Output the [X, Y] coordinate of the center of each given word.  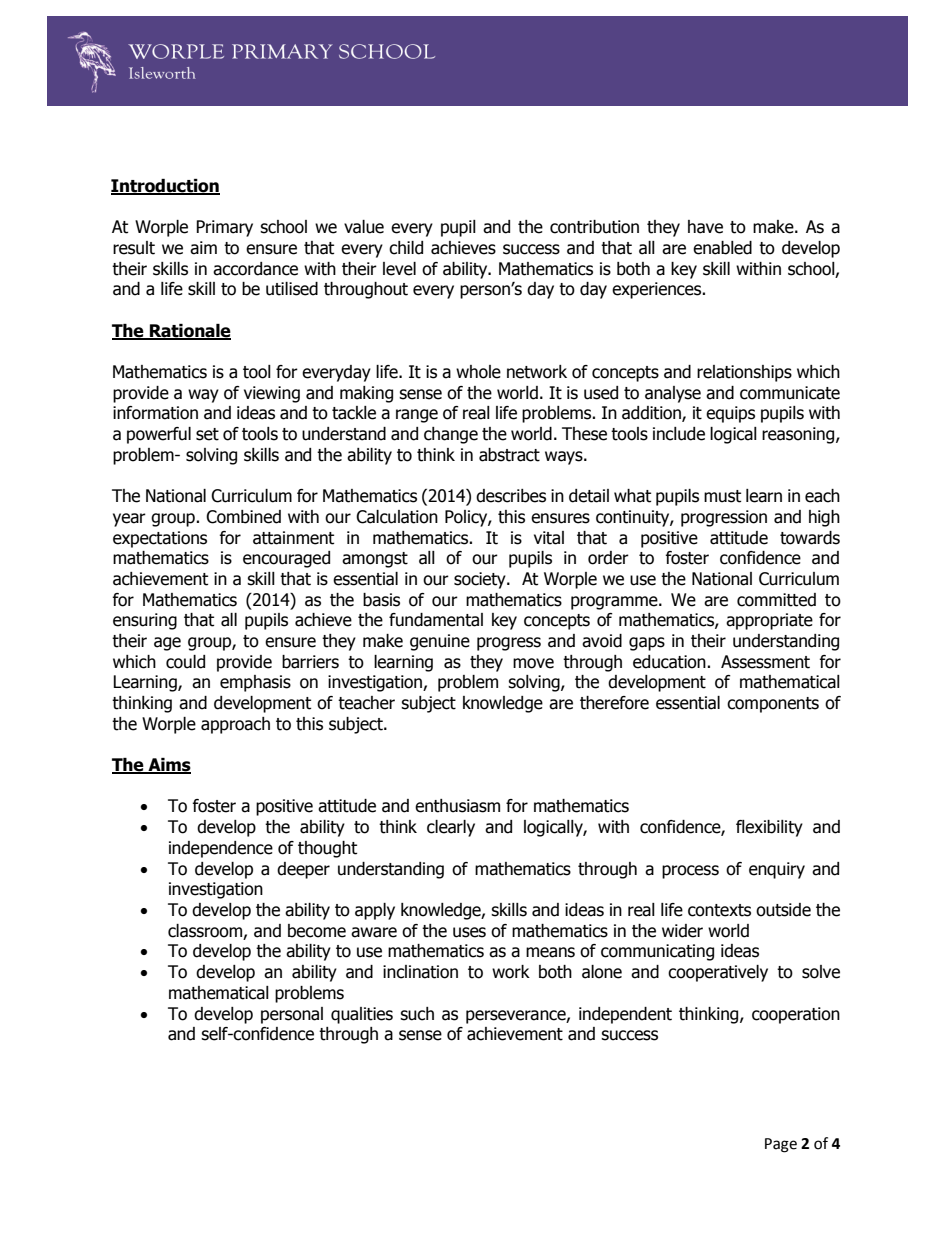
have [705, 227]
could [185, 662]
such [417, 1014]
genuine [440, 642]
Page [781, 1145]
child [406, 248]
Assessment [765, 662]
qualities [362, 1015]
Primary [224, 228]
